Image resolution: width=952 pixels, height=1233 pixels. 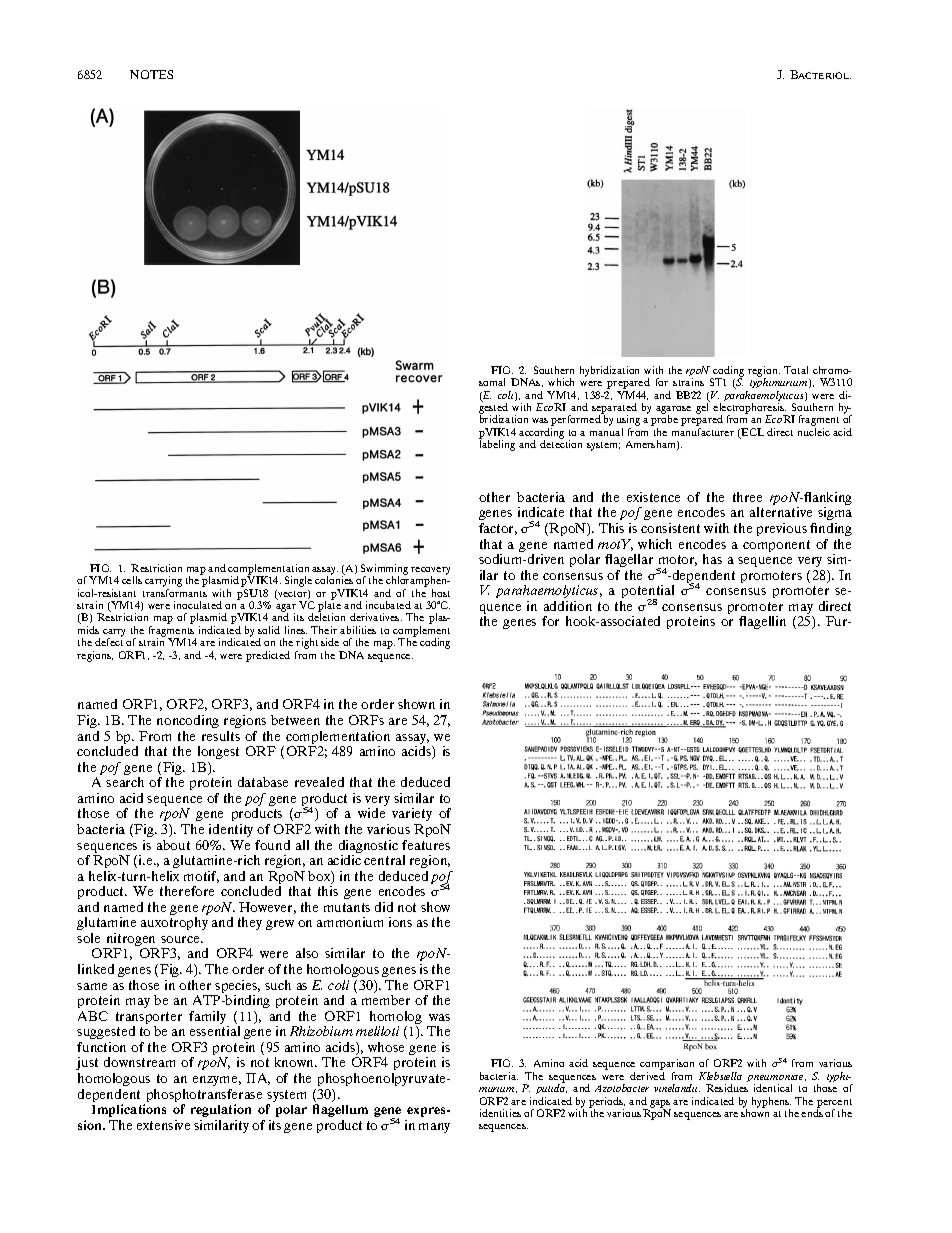 I want to click on variety, so click(x=412, y=816).
